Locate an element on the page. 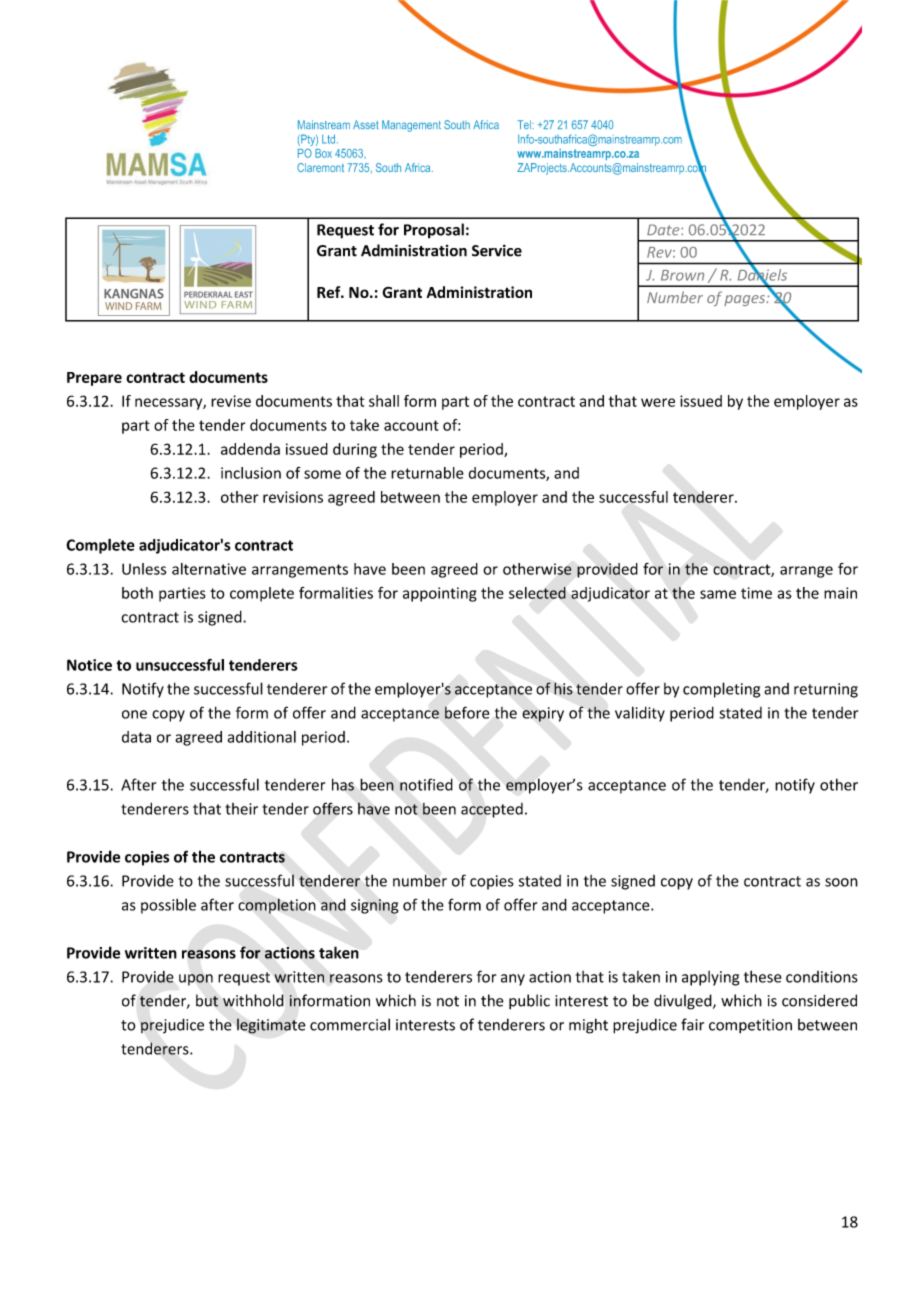  Management is located at coordinates (411, 126).
